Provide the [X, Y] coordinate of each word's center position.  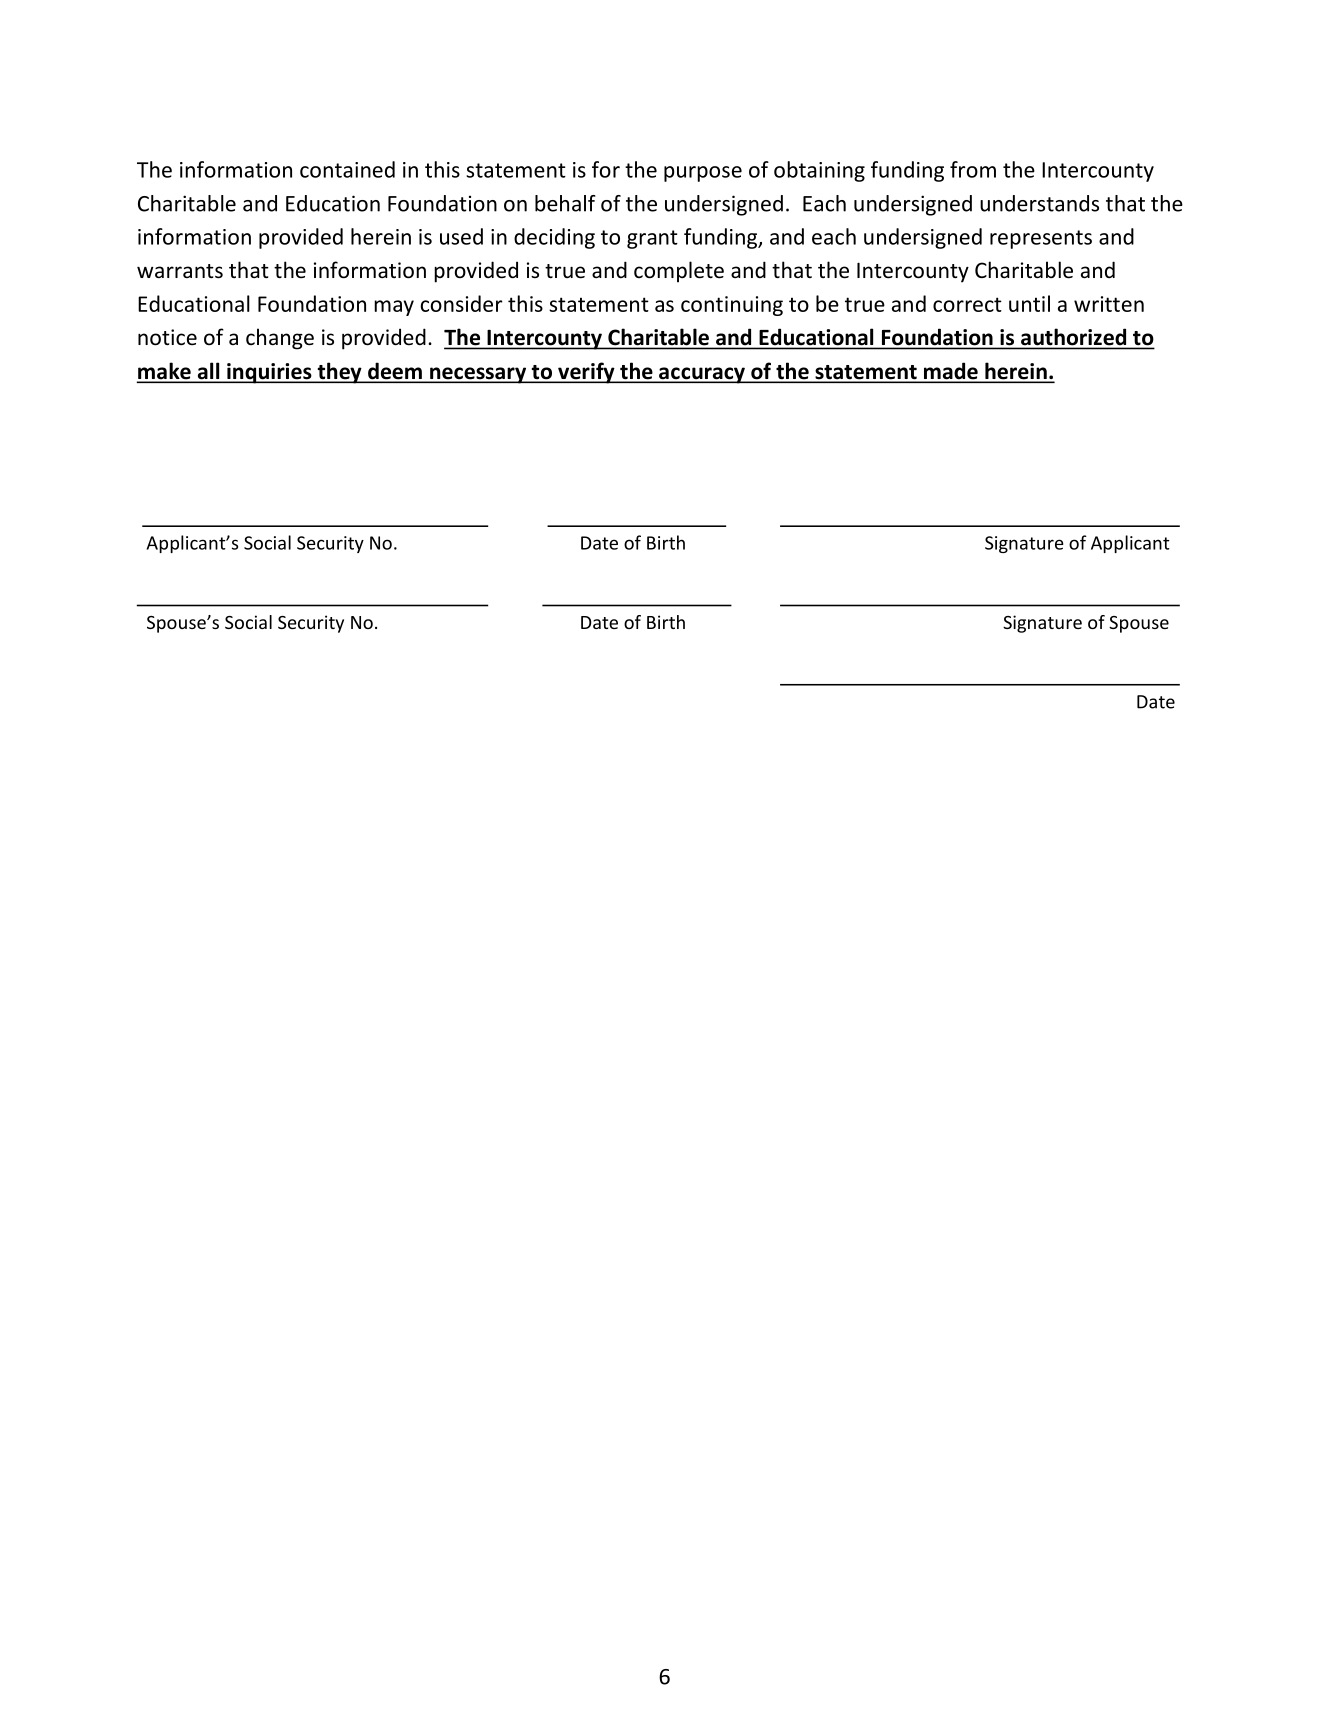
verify [586, 373]
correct [967, 304]
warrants [180, 271]
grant [652, 239]
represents [1041, 239]
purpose [703, 174]
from [973, 169]
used [461, 236]
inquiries [269, 373]
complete [679, 272]
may [394, 308]
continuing [732, 306]
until [1029, 303]
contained [347, 169]
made [951, 372]
